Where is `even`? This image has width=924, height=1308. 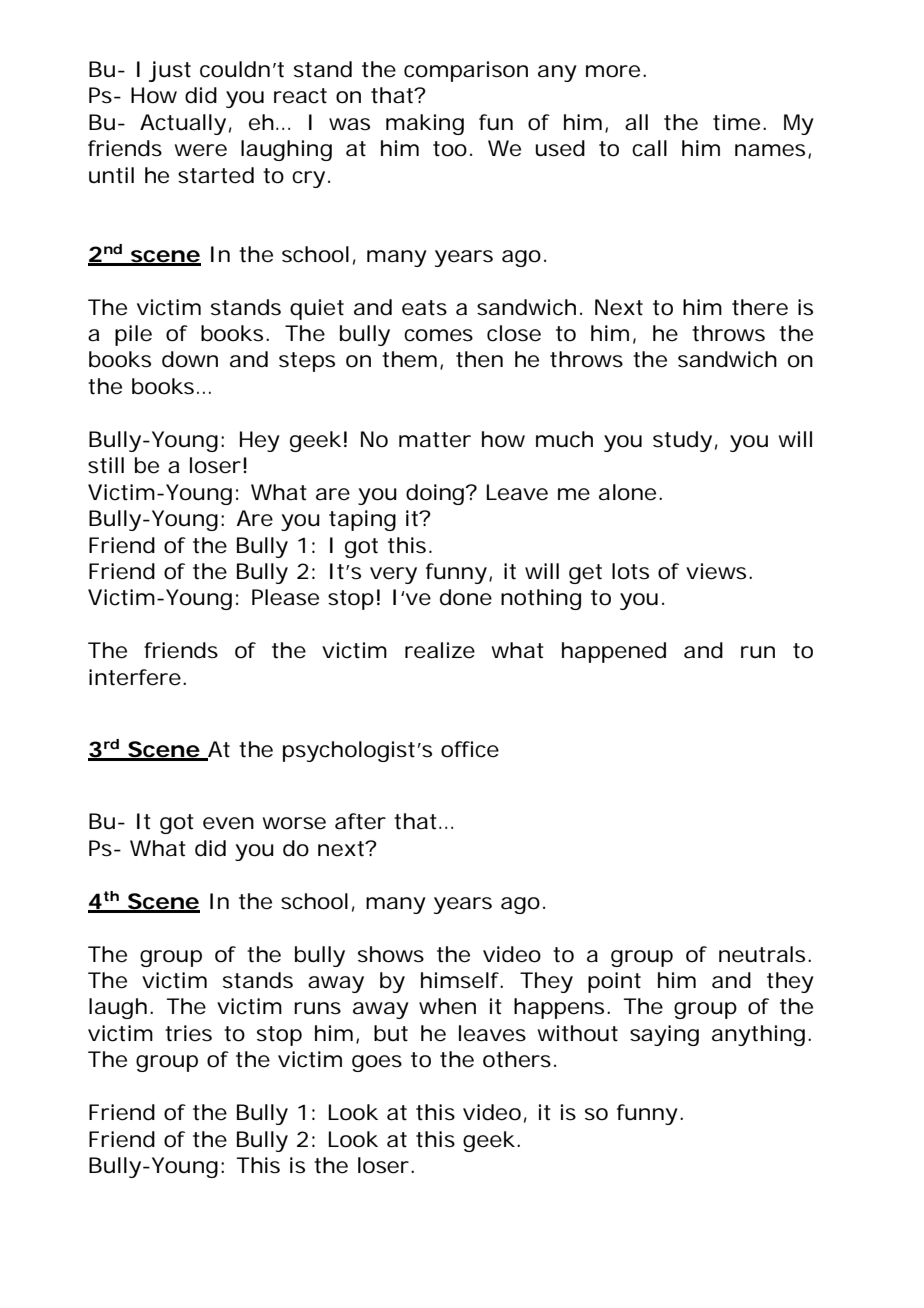
even is located at coordinates (228, 823).
